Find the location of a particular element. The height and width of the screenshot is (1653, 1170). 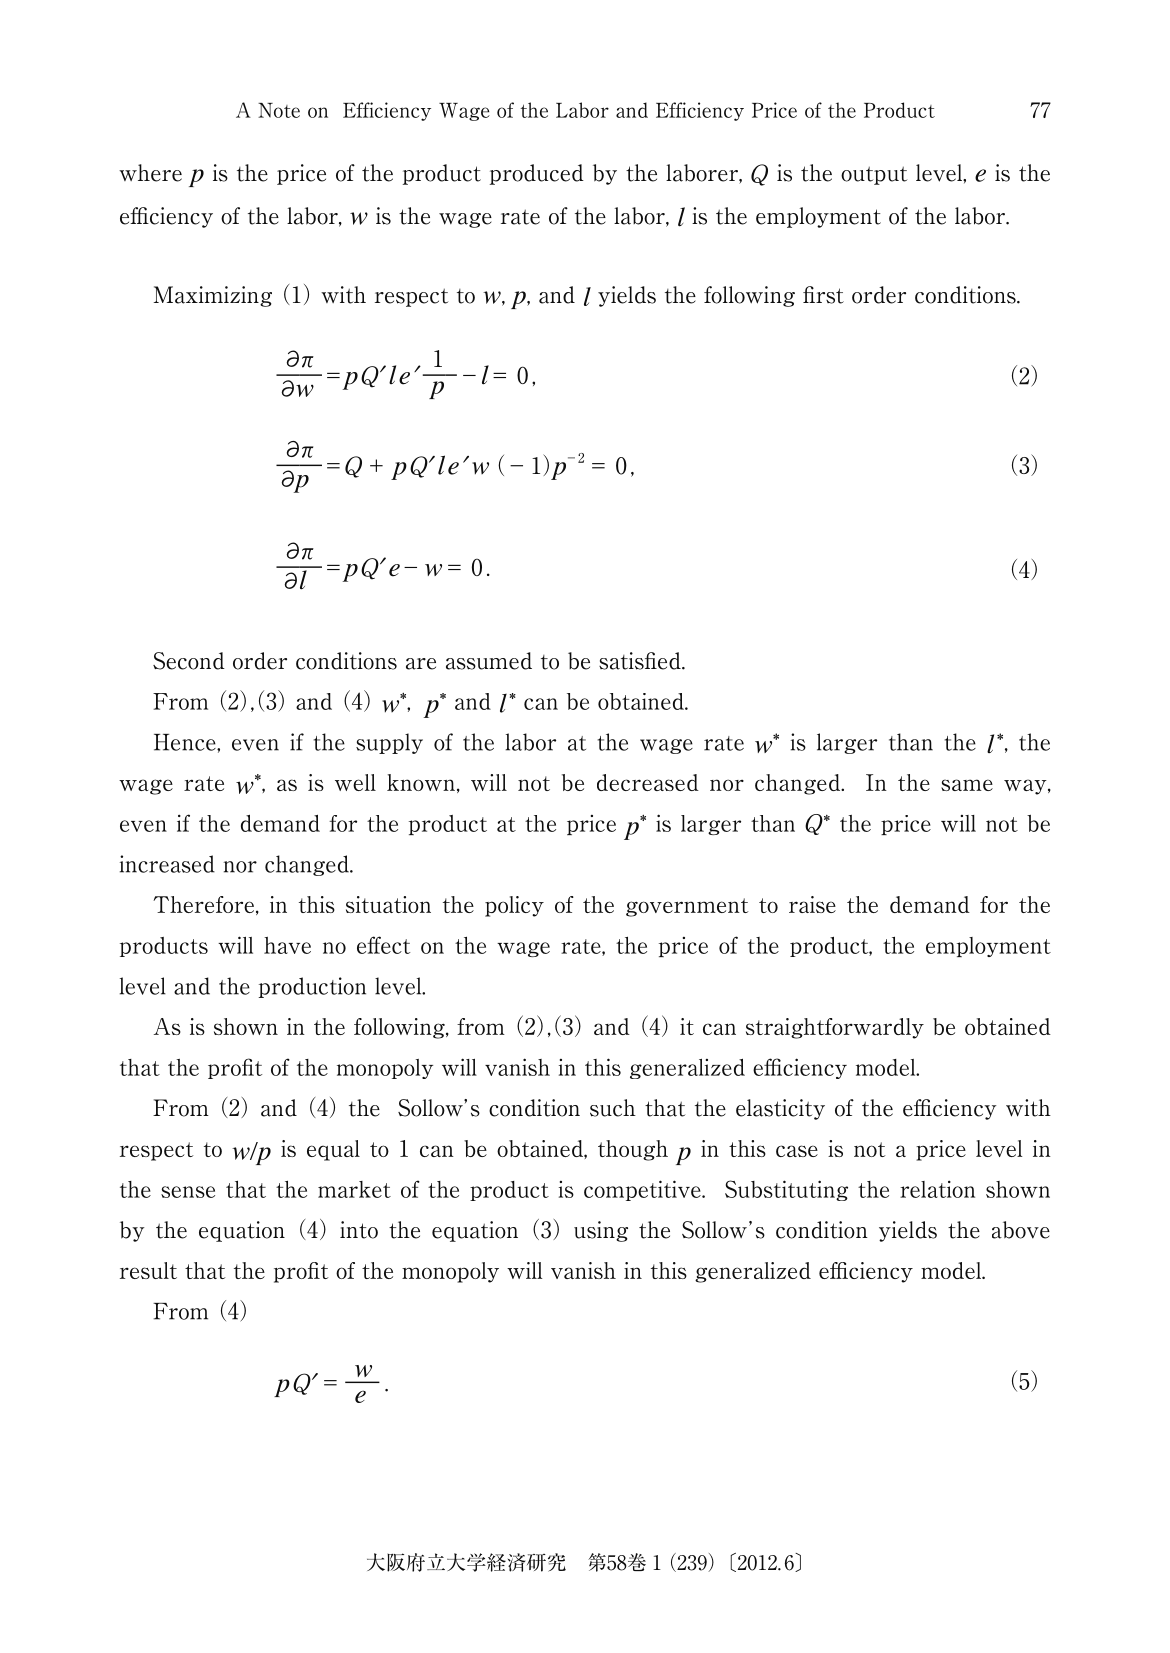

produced is located at coordinates (537, 174).
